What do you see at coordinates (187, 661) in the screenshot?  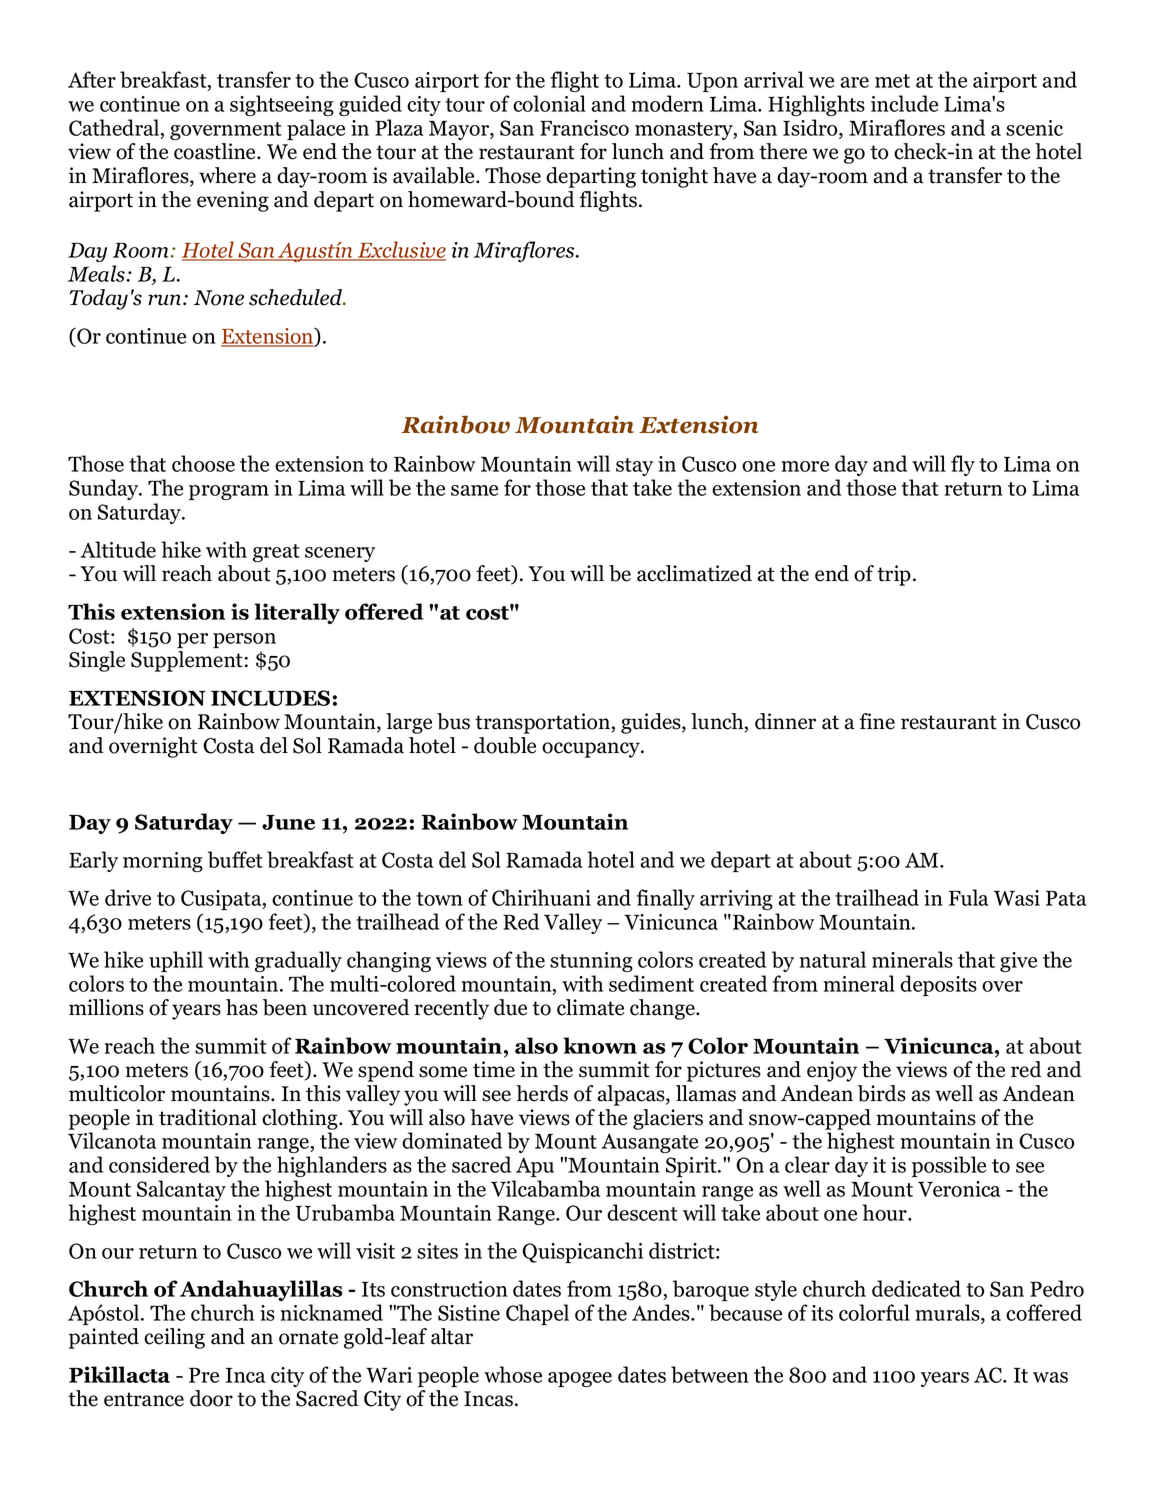 I see `Supplement` at bounding box center [187, 661].
